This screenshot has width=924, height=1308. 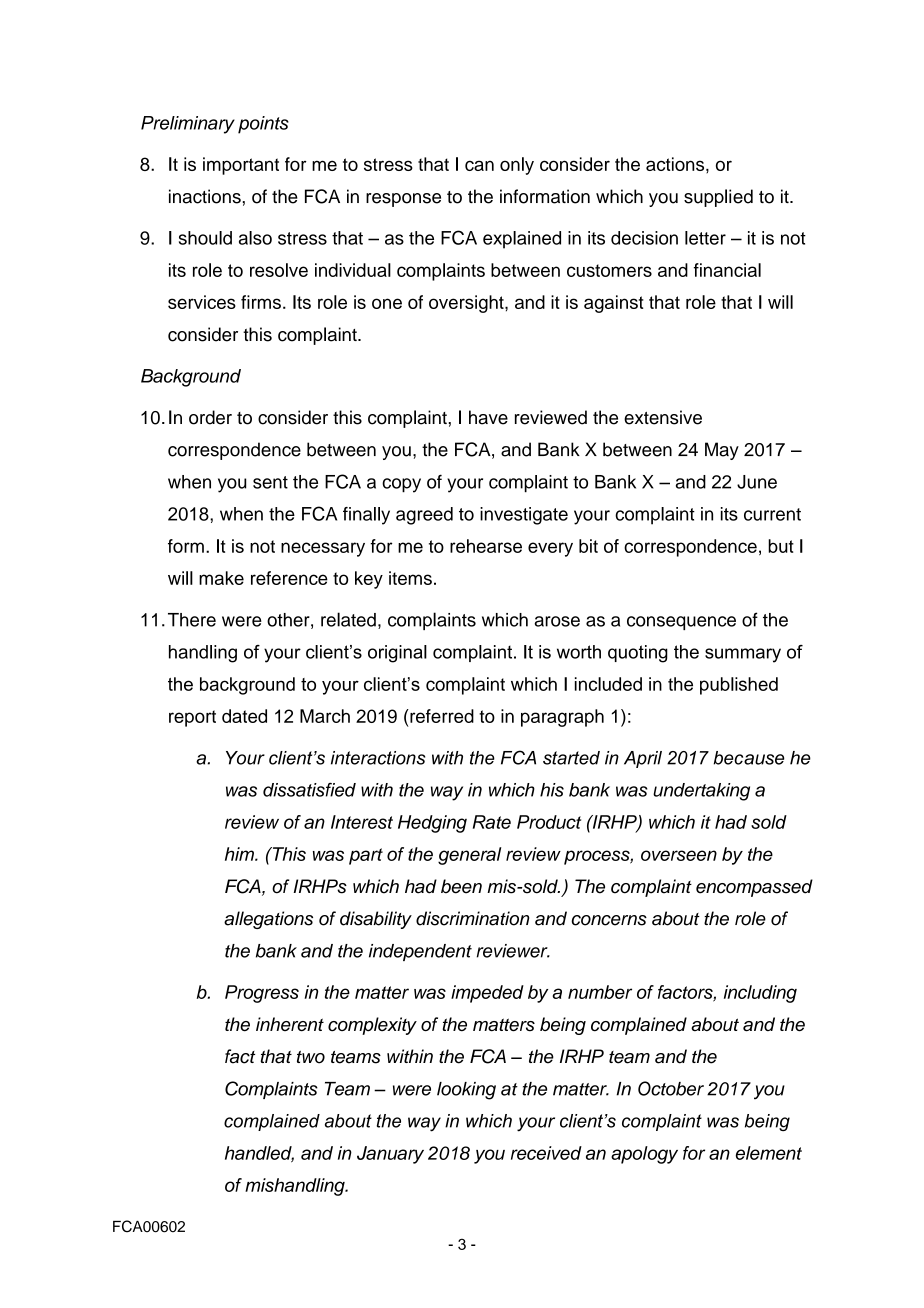 I want to click on supplied, so click(x=718, y=198).
